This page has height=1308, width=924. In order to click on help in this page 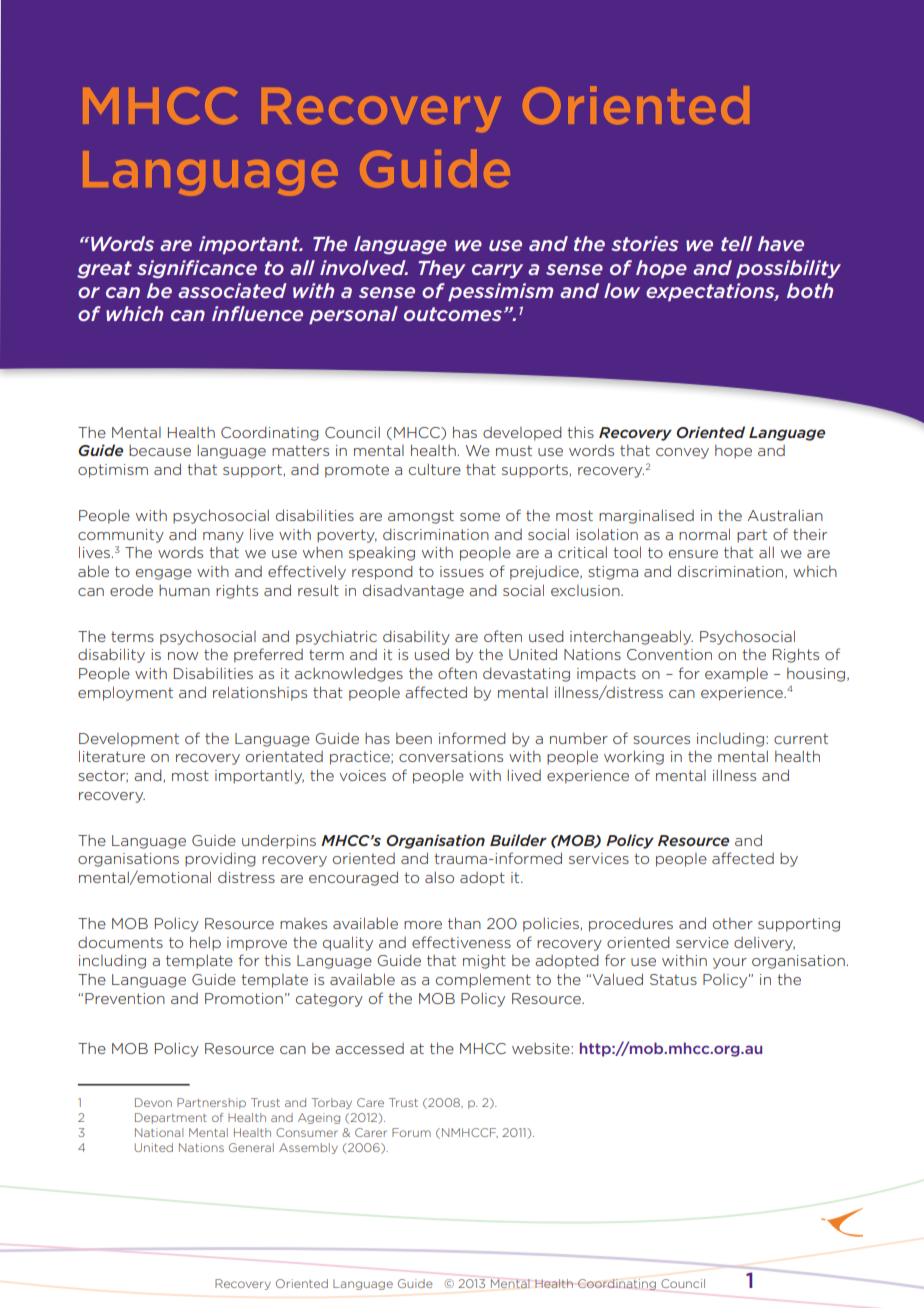, I will do `click(205, 943)`.
